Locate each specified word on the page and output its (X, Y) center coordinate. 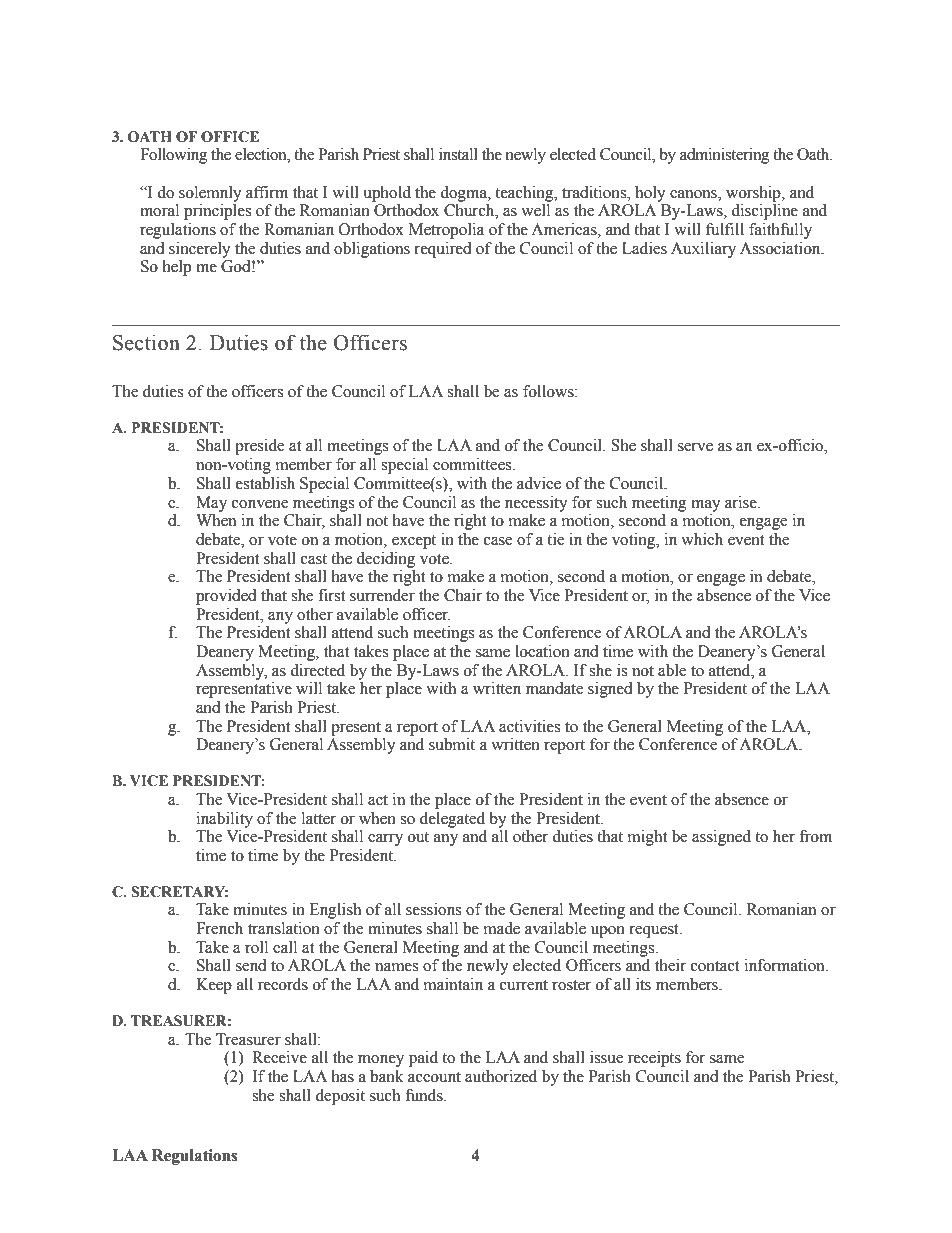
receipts (654, 1059)
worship (754, 194)
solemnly (210, 194)
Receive (279, 1057)
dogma (464, 194)
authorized (501, 1076)
